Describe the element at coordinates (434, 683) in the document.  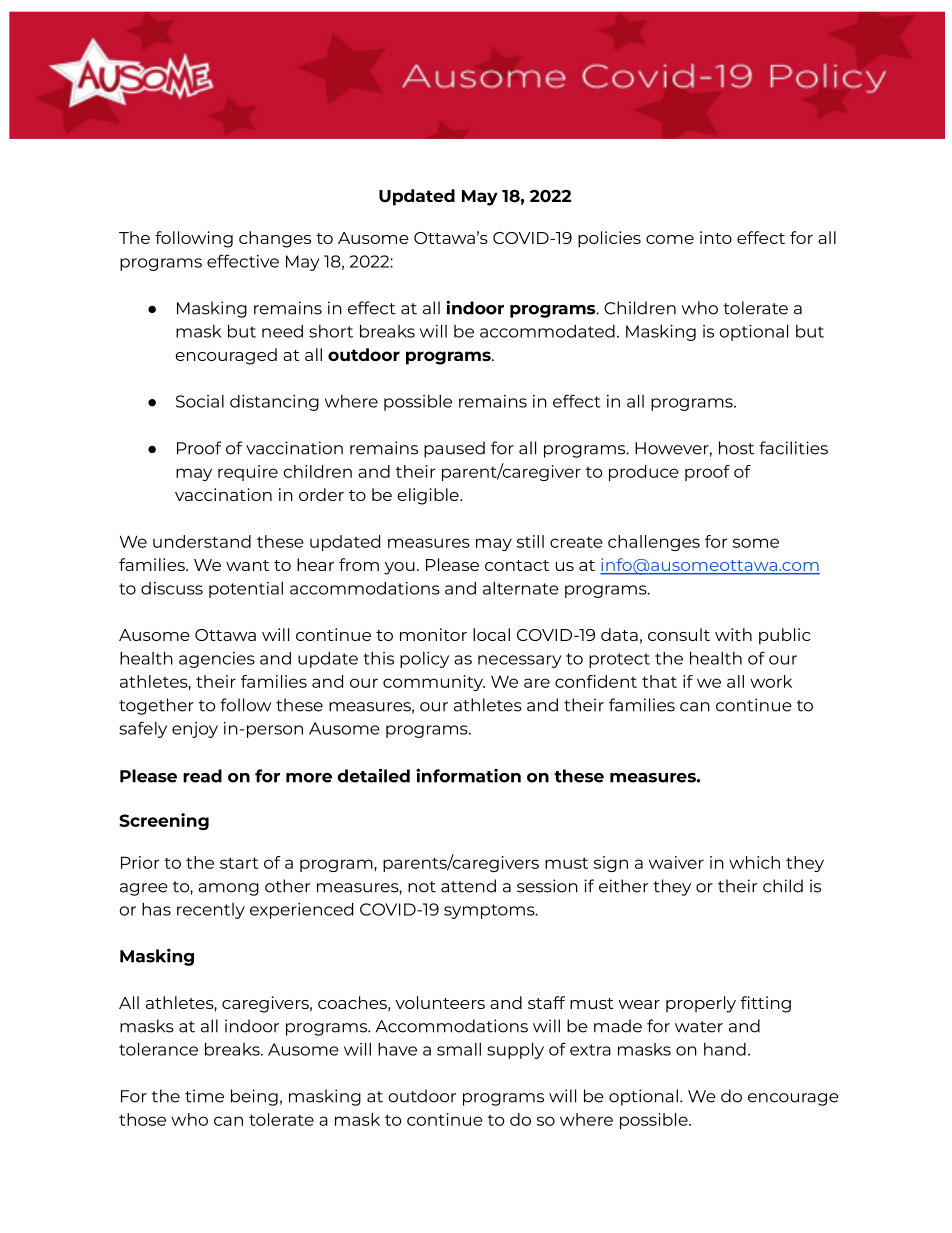
I see `community` at that location.
